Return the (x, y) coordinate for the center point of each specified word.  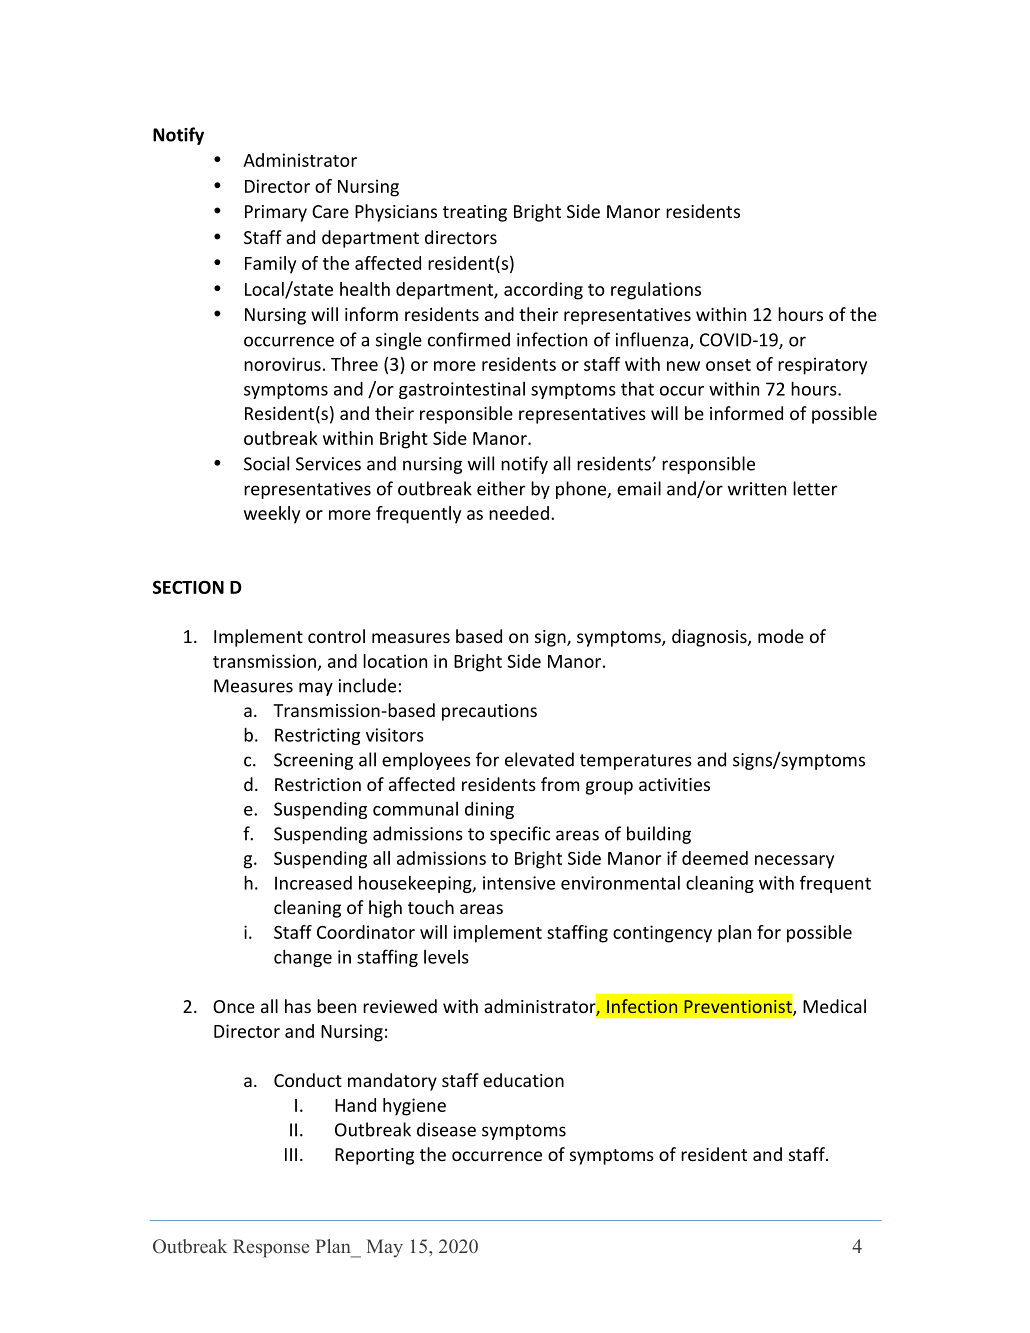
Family (270, 265)
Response (271, 1248)
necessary (794, 862)
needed (519, 513)
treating (475, 213)
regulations (656, 291)
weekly (272, 515)
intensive (519, 883)
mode (781, 636)
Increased (313, 883)
